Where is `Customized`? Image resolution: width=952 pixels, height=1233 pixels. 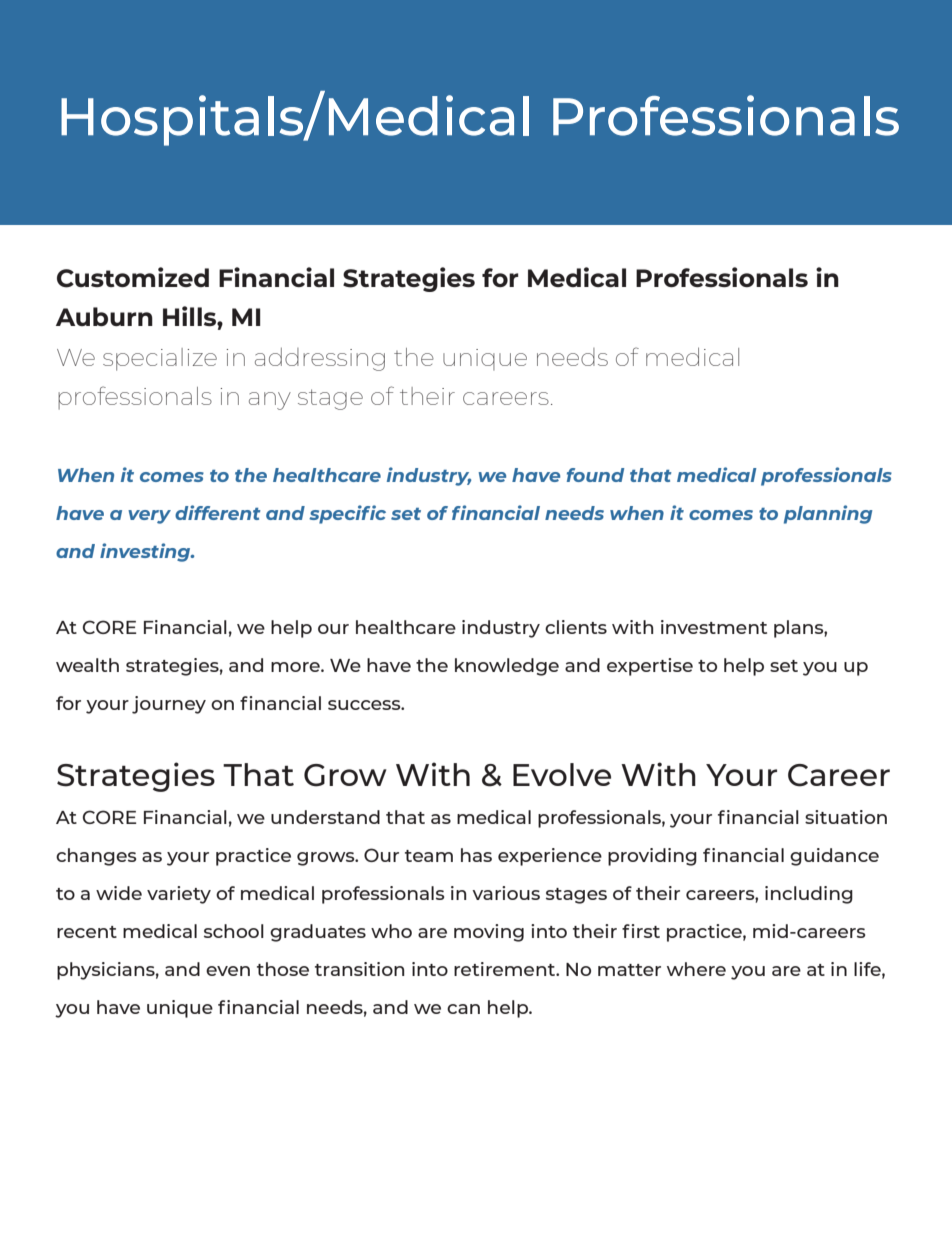
Customized is located at coordinates (133, 277).
